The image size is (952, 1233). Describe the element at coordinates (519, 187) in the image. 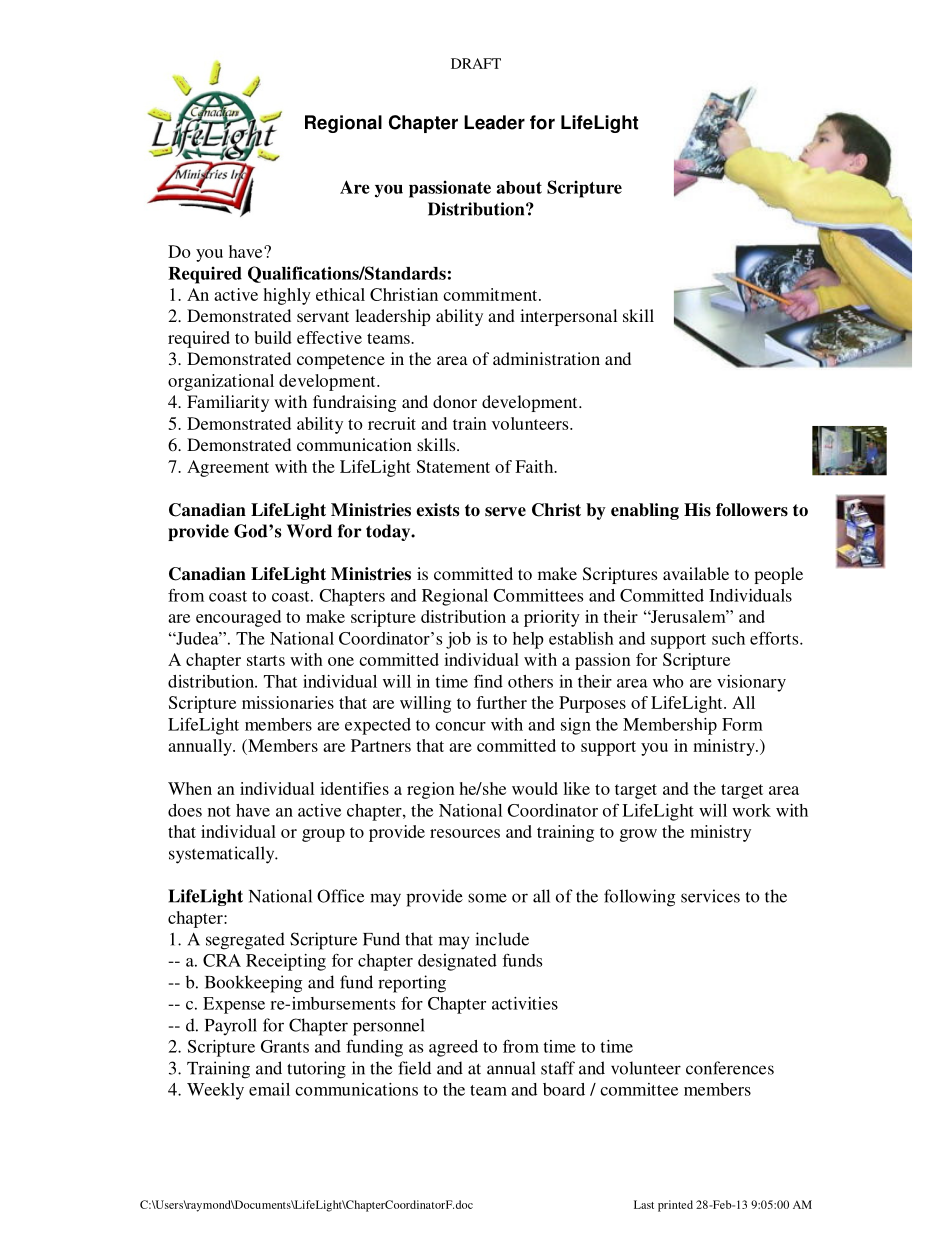

I see `about` at that location.
